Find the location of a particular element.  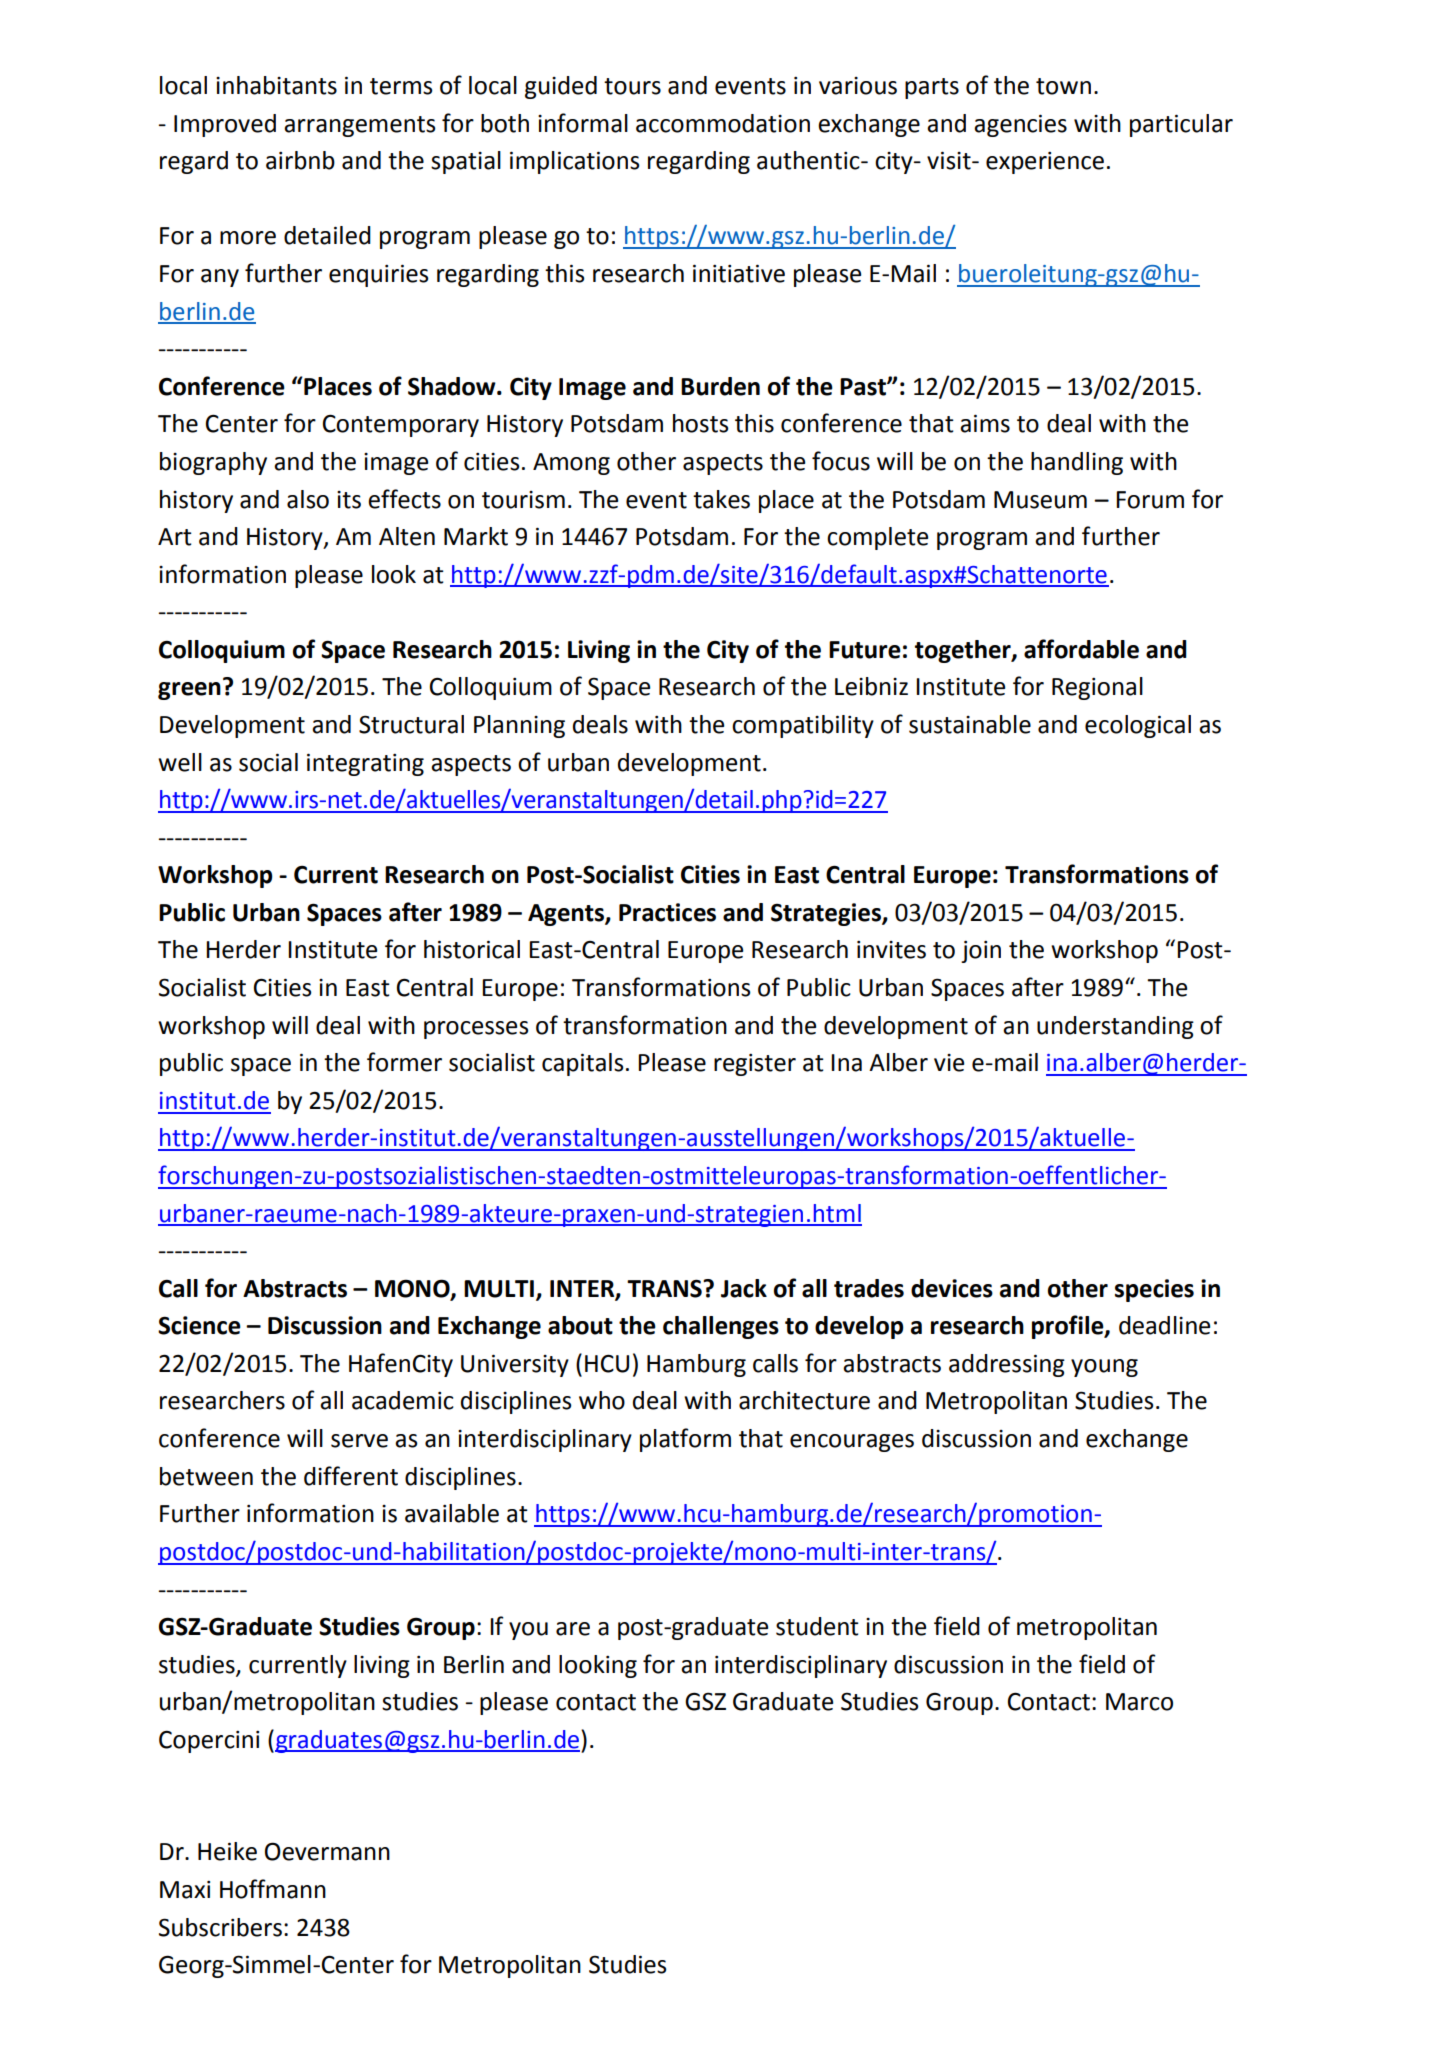

agencies is located at coordinates (1020, 125).
